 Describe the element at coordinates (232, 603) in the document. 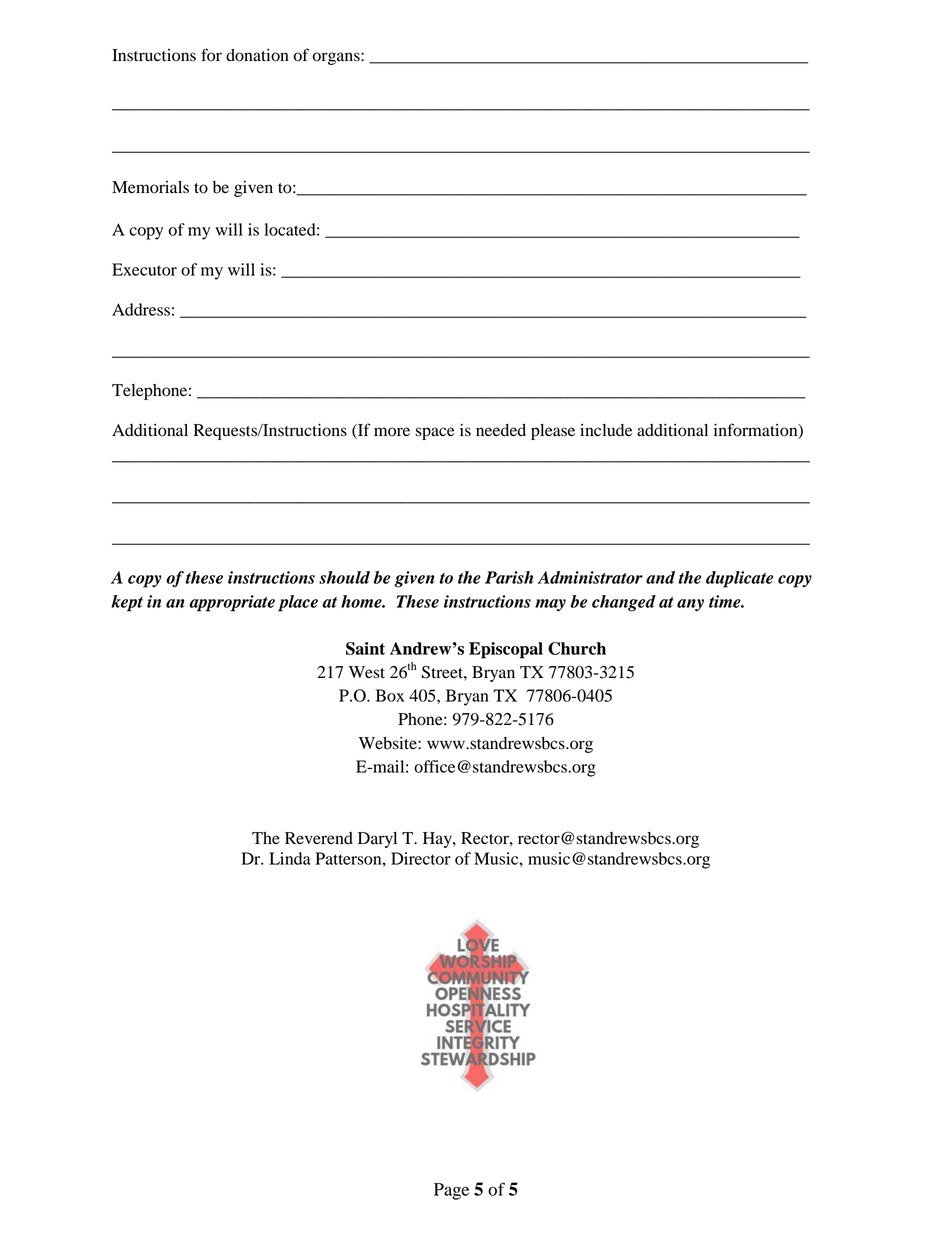

I see `appropriate` at that location.
